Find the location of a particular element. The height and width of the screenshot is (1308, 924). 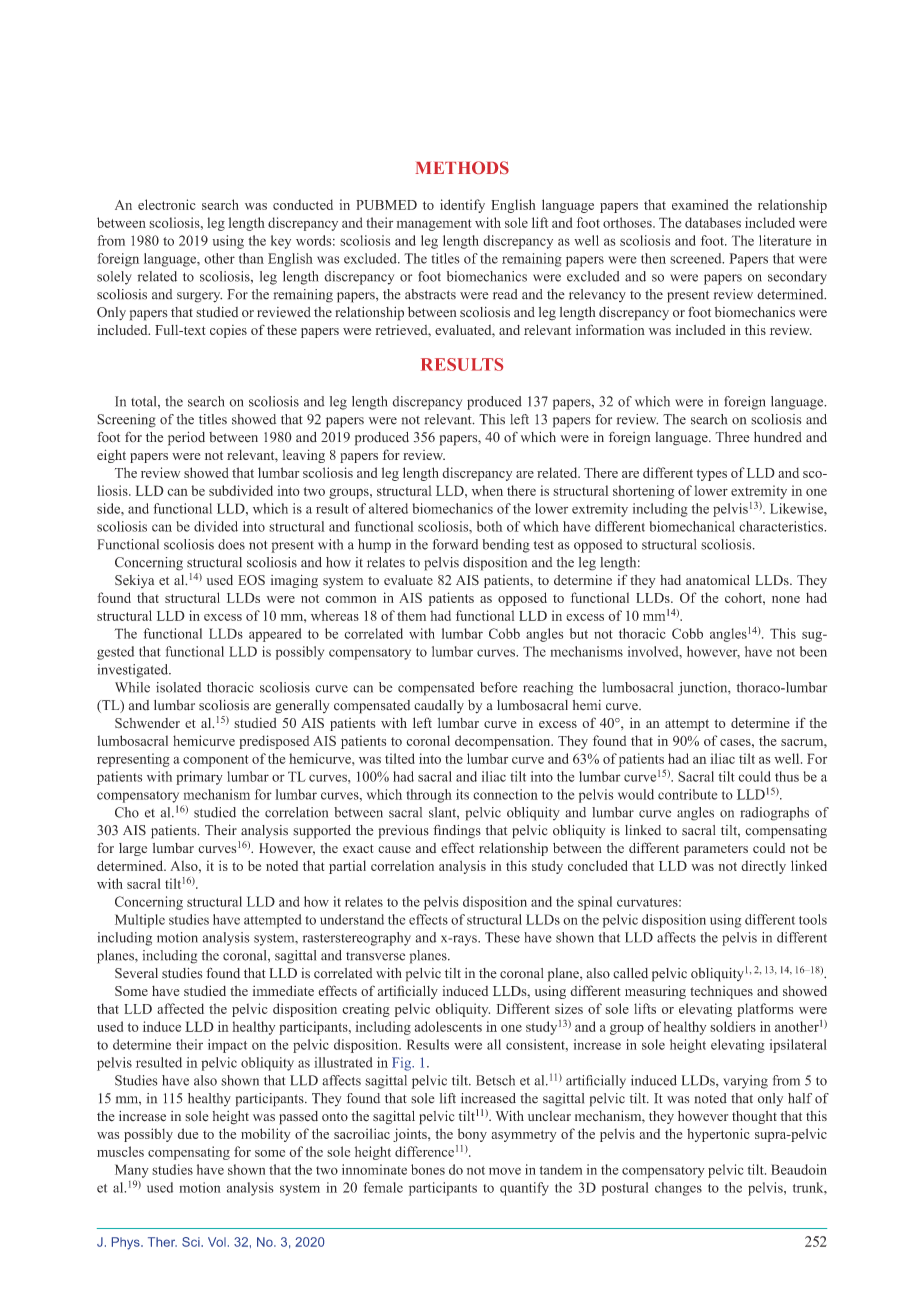

period is located at coordinates (186, 438).
